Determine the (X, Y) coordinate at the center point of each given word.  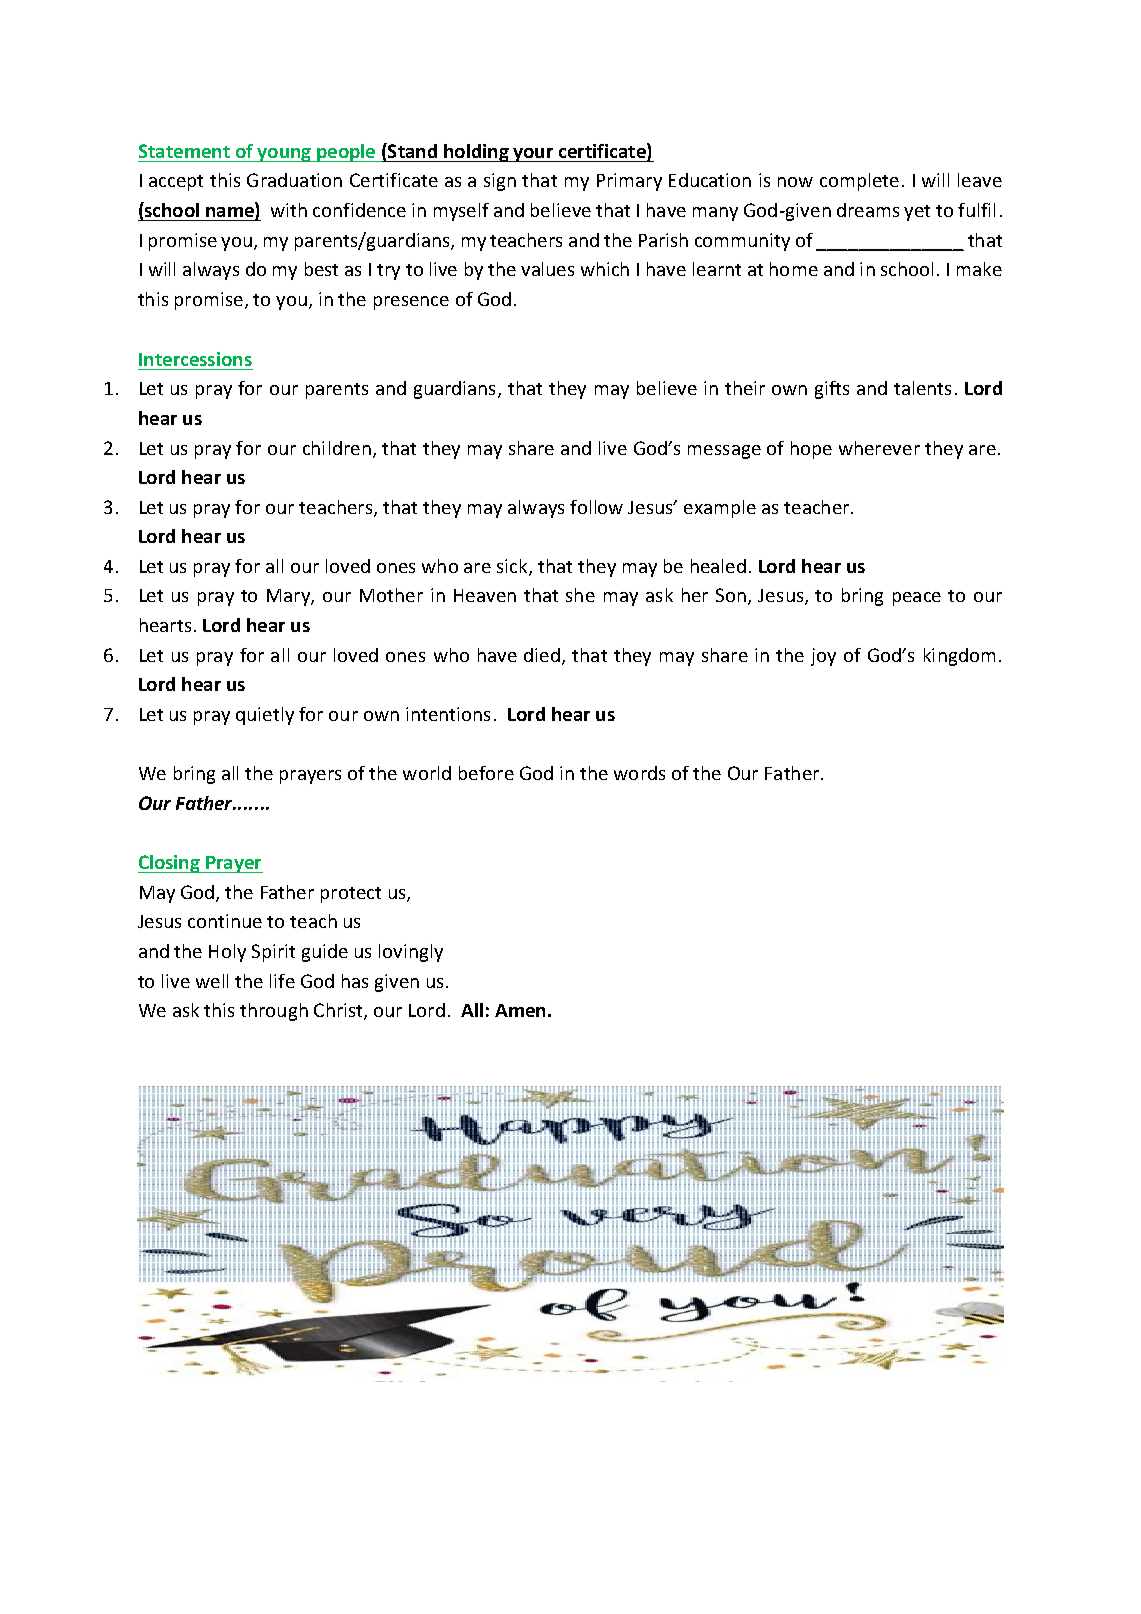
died (542, 655)
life (282, 981)
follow (596, 507)
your (534, 155)
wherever (879, 448)
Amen (520, 1010)
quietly (265, 716)
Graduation (294, 180)
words (639, 773)
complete (859, 182)
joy (823, 657)
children (337, 448)
